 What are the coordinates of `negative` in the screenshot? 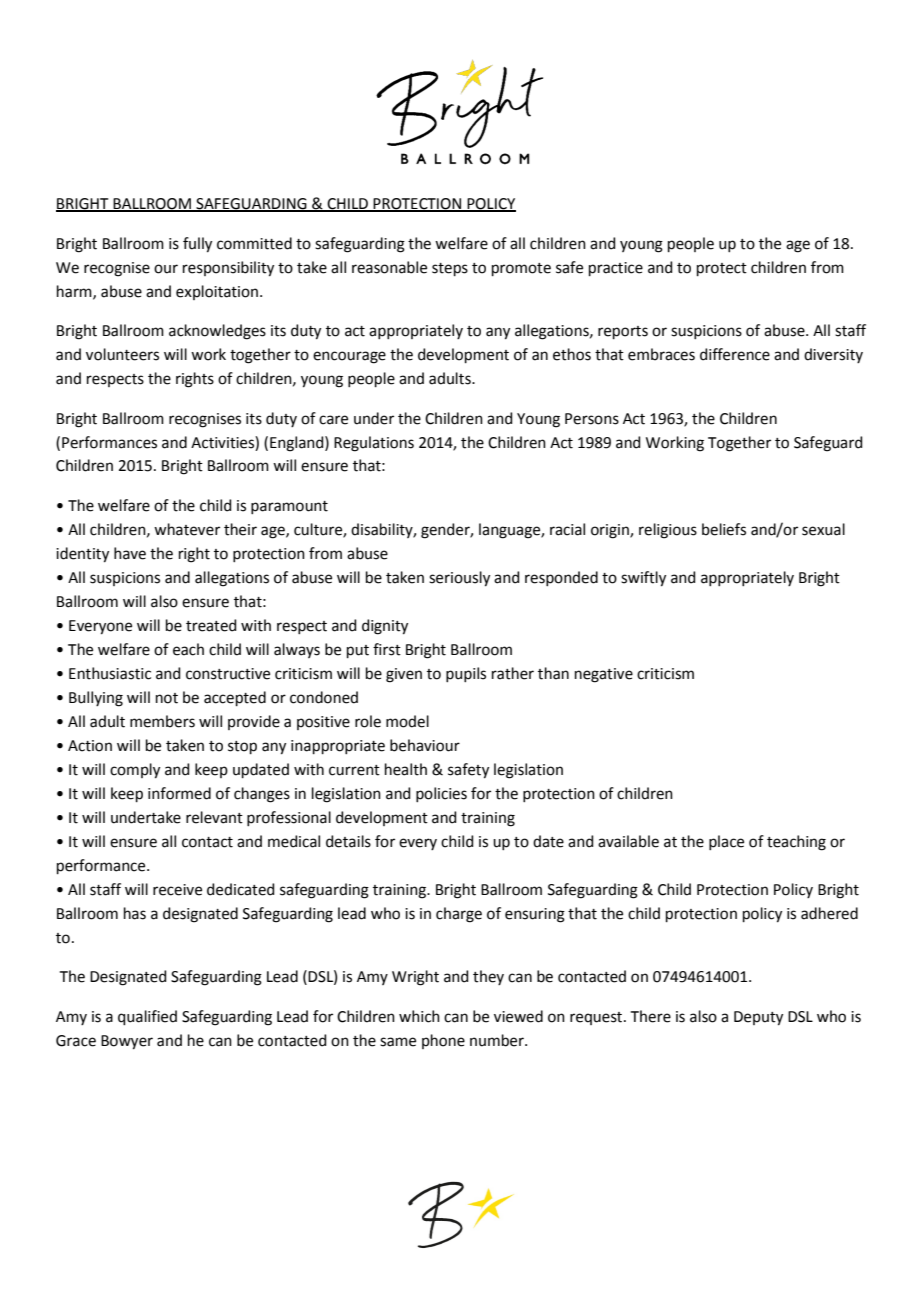 It's located at (604, 675).
